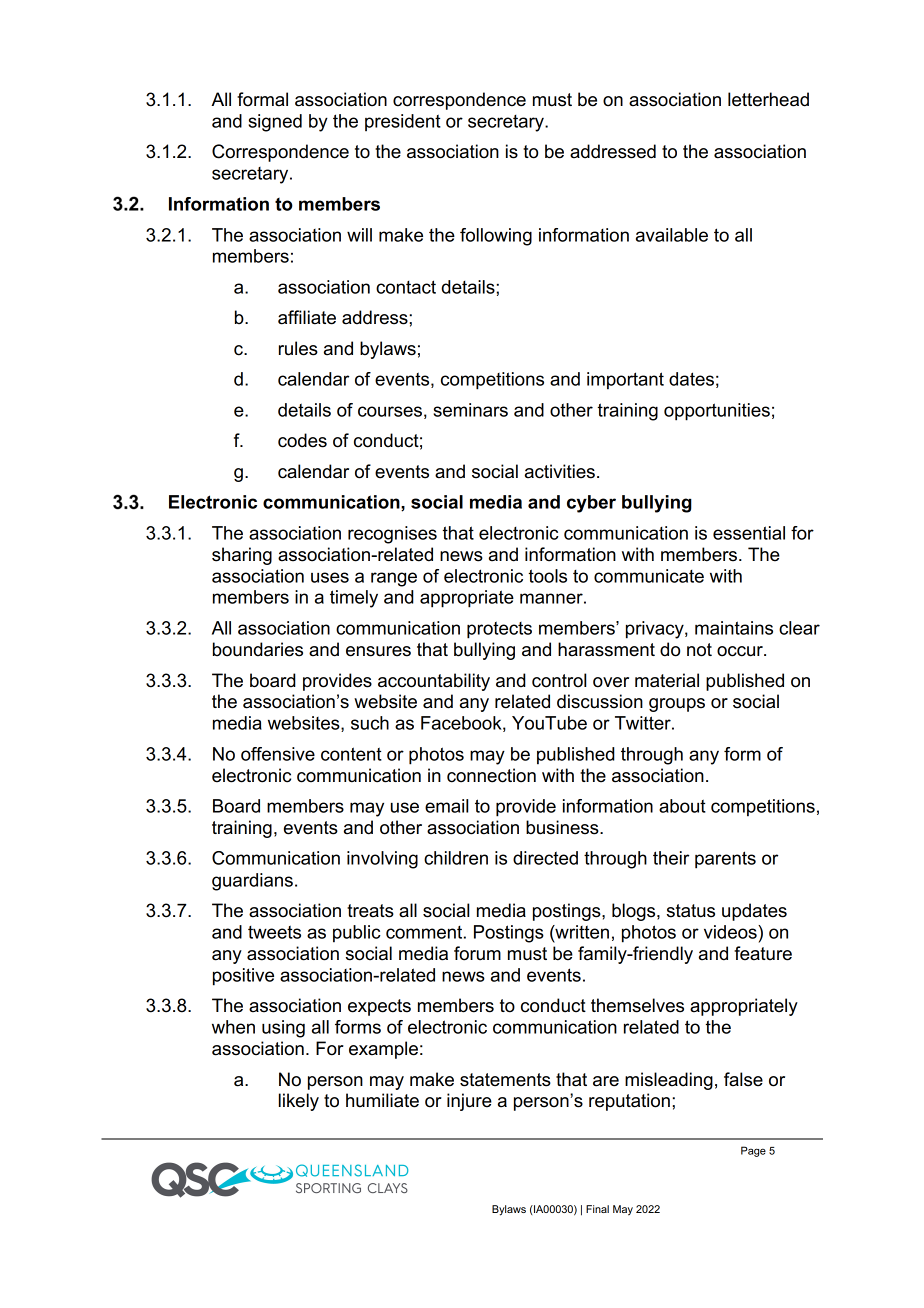 The height and width of the screenshot is (1308, 924). What do you see at coordinates (470, 410) in the screenshot?
I see `seminars` at bounding box center [470, 410].
